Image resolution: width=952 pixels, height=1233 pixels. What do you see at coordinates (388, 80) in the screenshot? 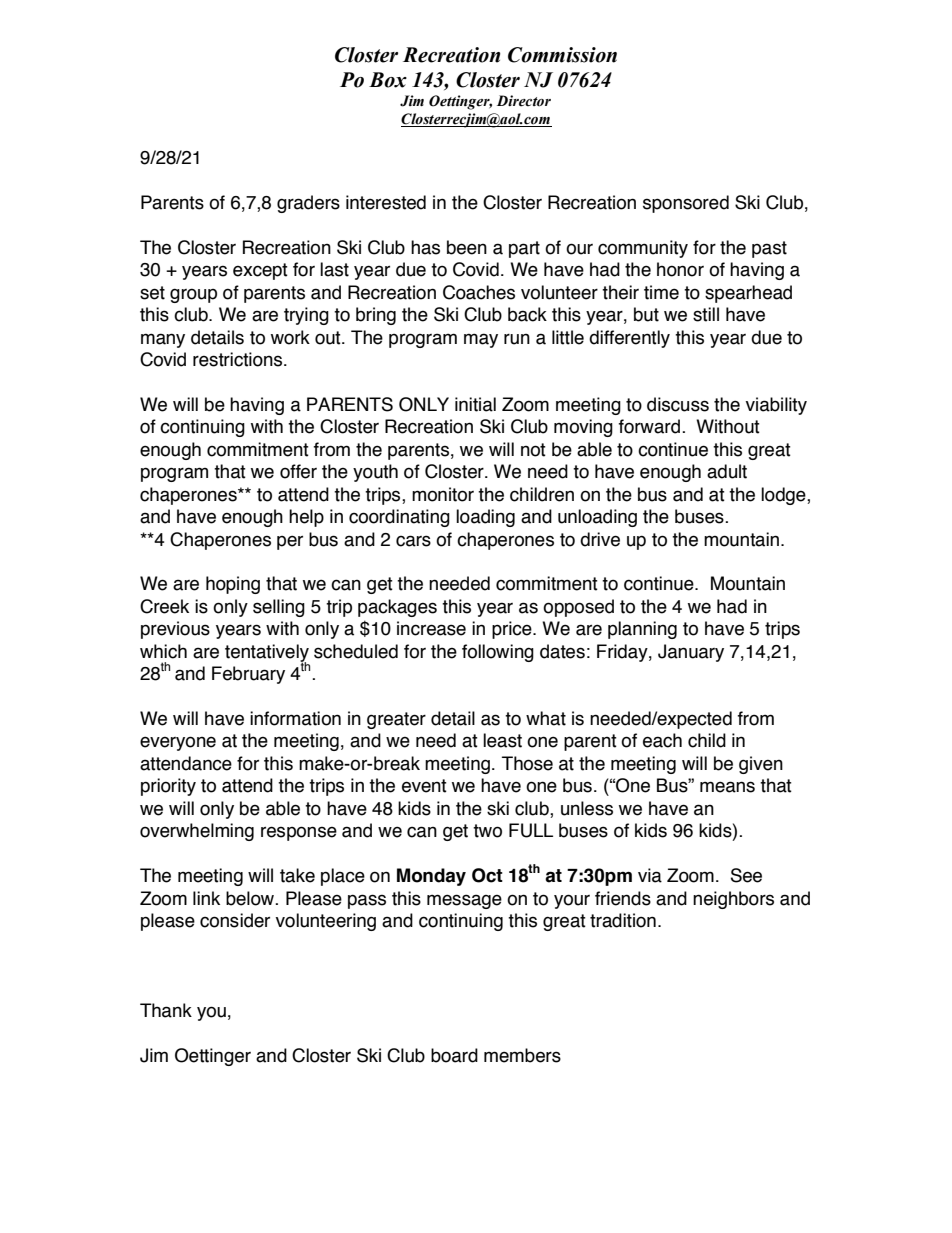
I see `Box` at bounding box center [388, 80].
